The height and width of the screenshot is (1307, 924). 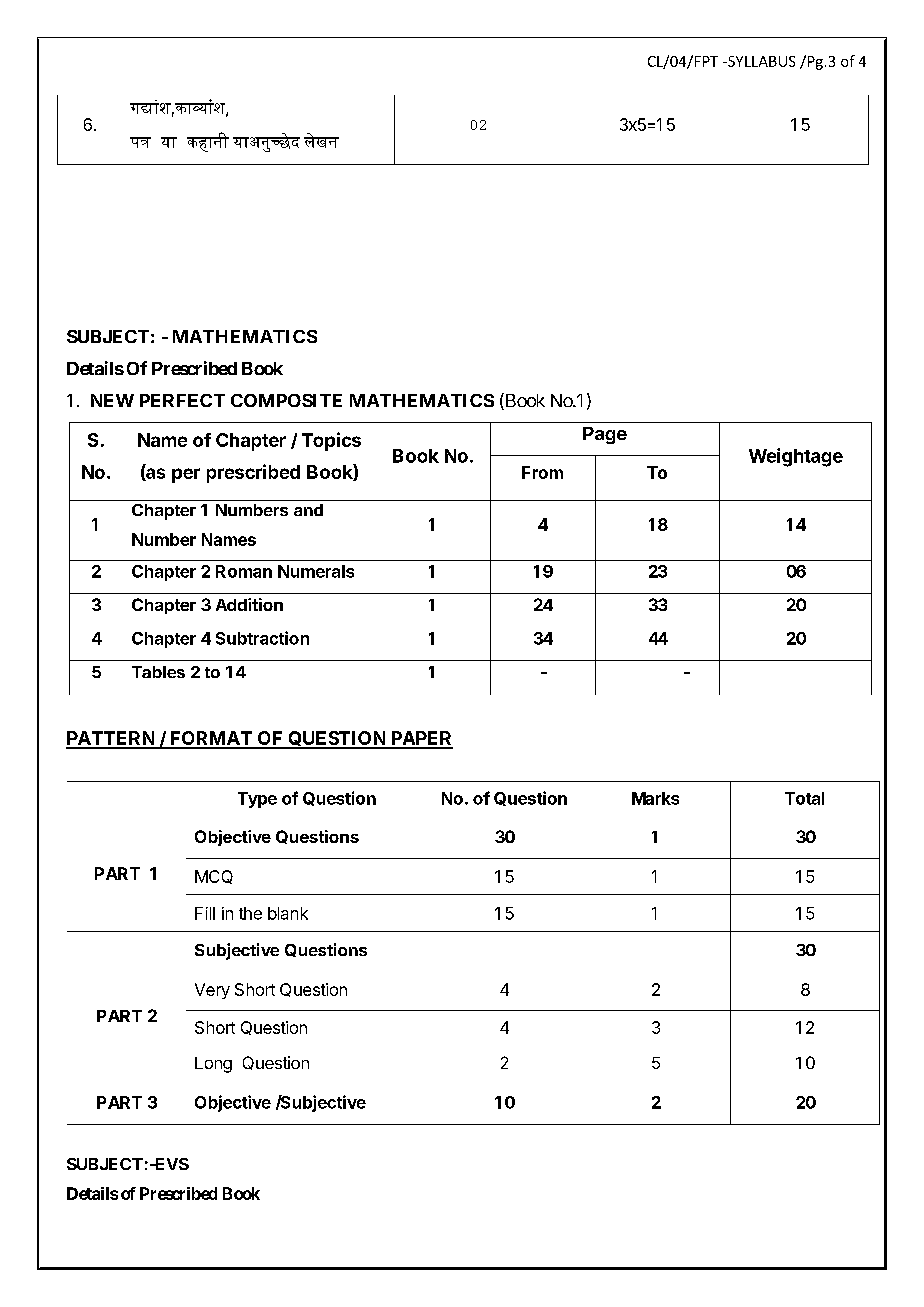 I want to click on NEW, so click(x=112, y=400).
